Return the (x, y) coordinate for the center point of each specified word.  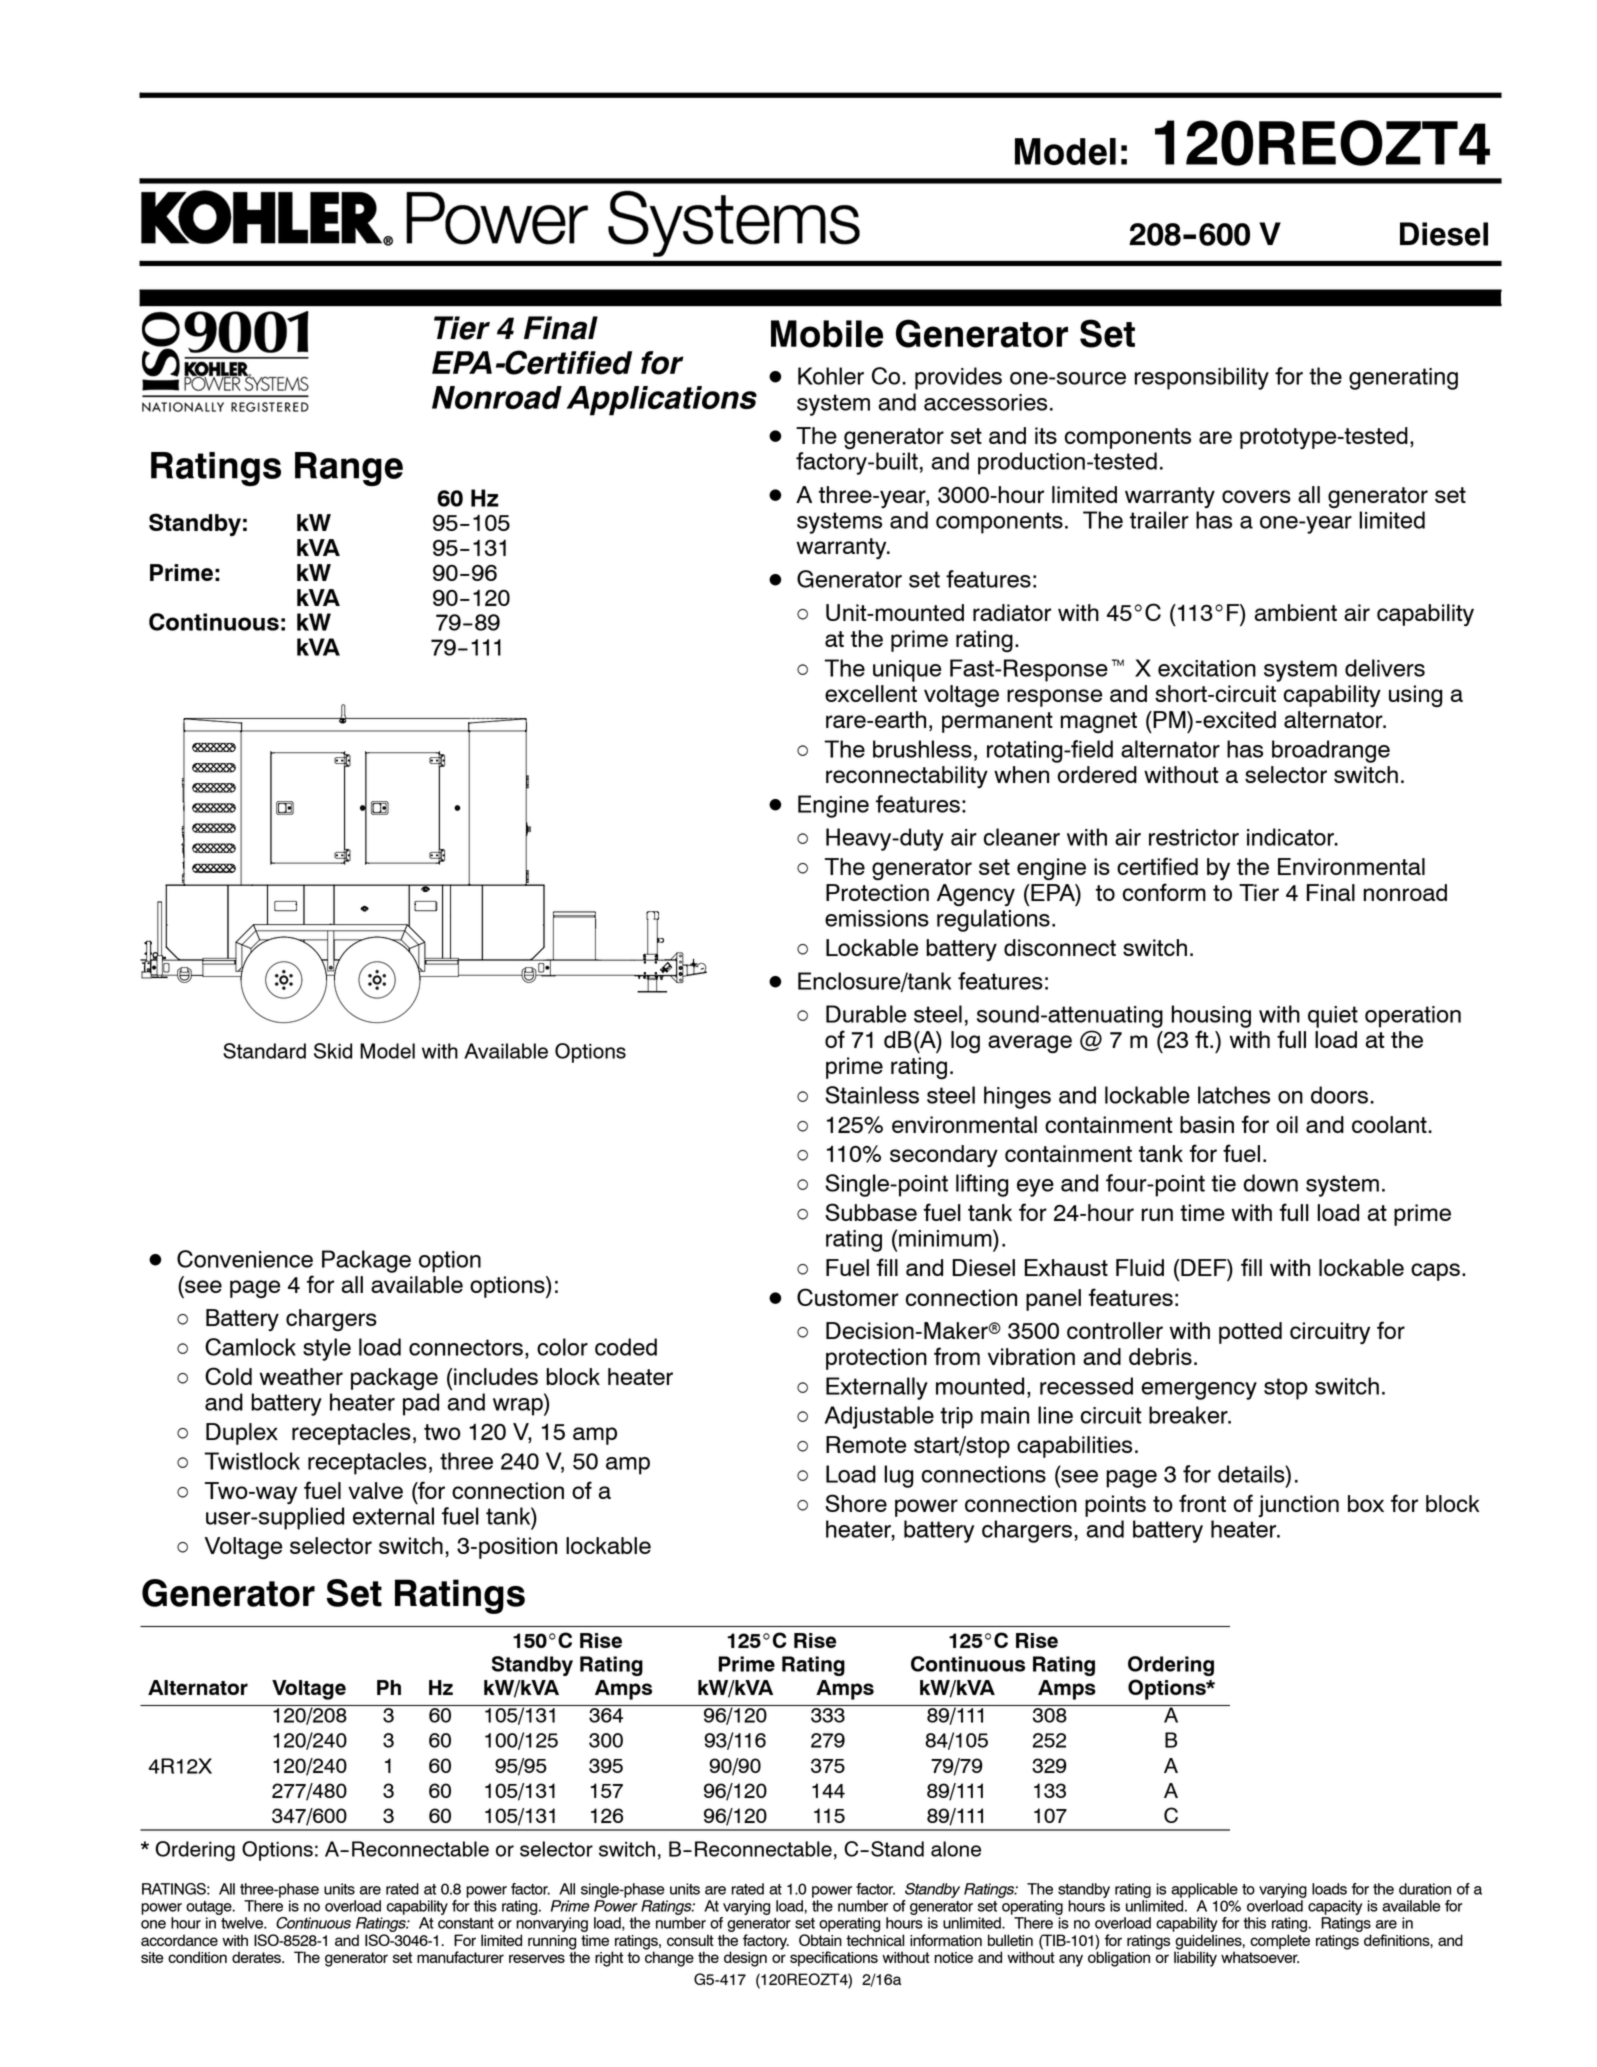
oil (1287, 1124)
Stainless (872, 1095)
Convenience (245, 1259)
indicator (1291, 837)
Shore (856, 1503)
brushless (922, 749)
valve (375, 1490)
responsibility (1202, 378)
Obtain (820, 1940)
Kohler (831, 376)
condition (197, 1957)
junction (1299, 1506)
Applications (662, 401)
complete (1280, 1941)
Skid (333, 1051)
